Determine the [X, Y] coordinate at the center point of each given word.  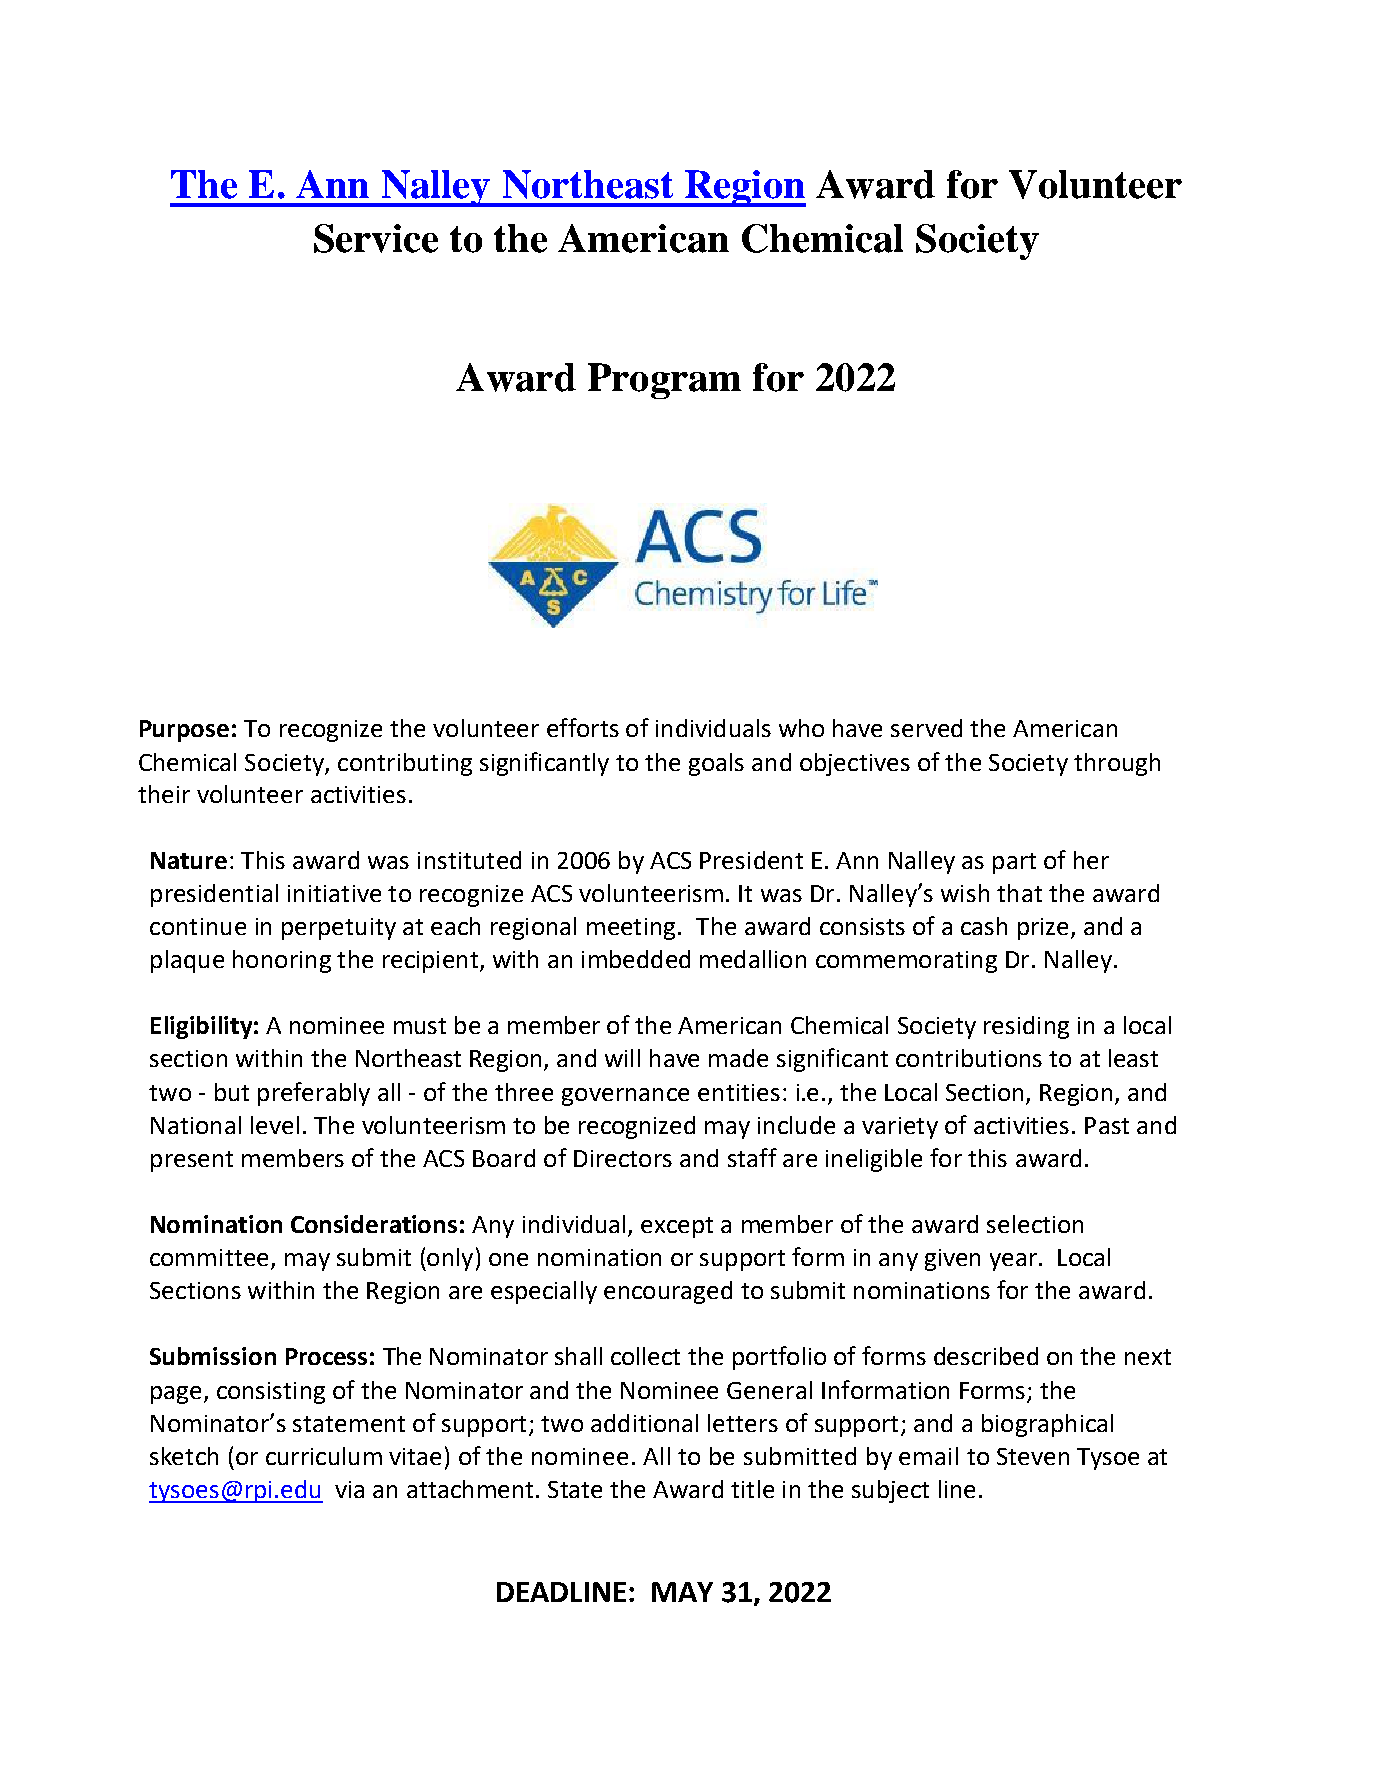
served [926, 728]
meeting [631, 929]
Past [1107, 1125]
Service [376, 238]
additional [644, 1423]
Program [664, 381]
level [275, 1125]
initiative [334, 893]
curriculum [324, 1456]
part [1014, 863]
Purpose [184, 731]
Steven [1033, 1456]
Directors [623, 1158]
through [1117, 764]
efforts [583, 727]
